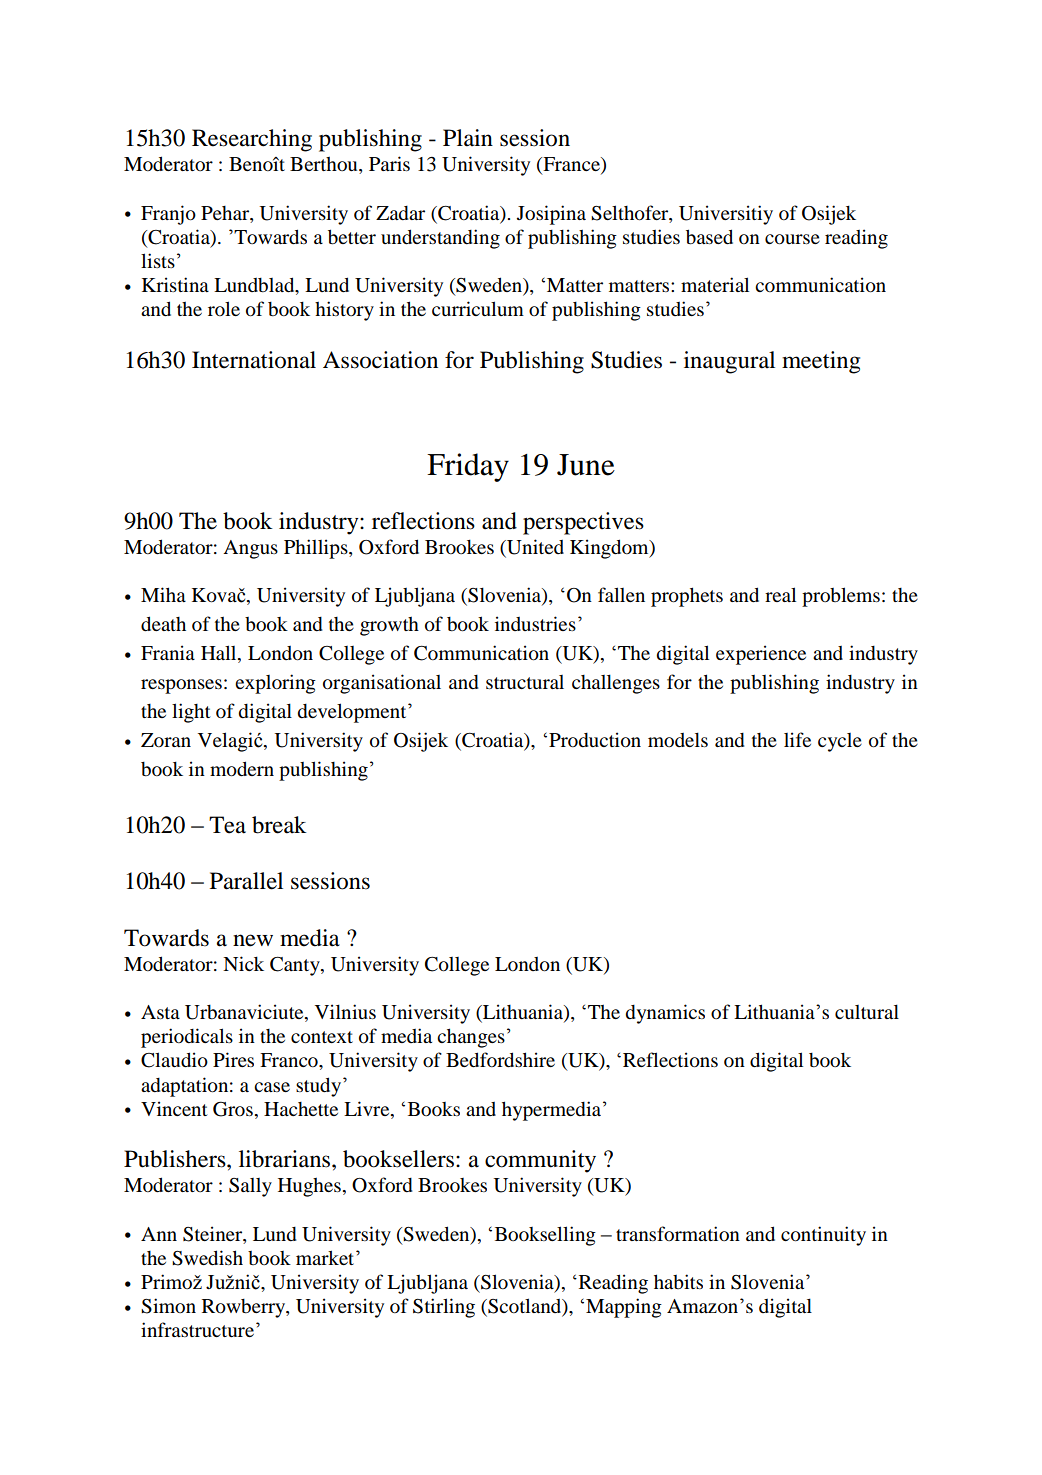 This screenshot has height=1475, width=1042. Describe the element at coordinates (792, 239) in the screenshot. I see `course` at that location.
